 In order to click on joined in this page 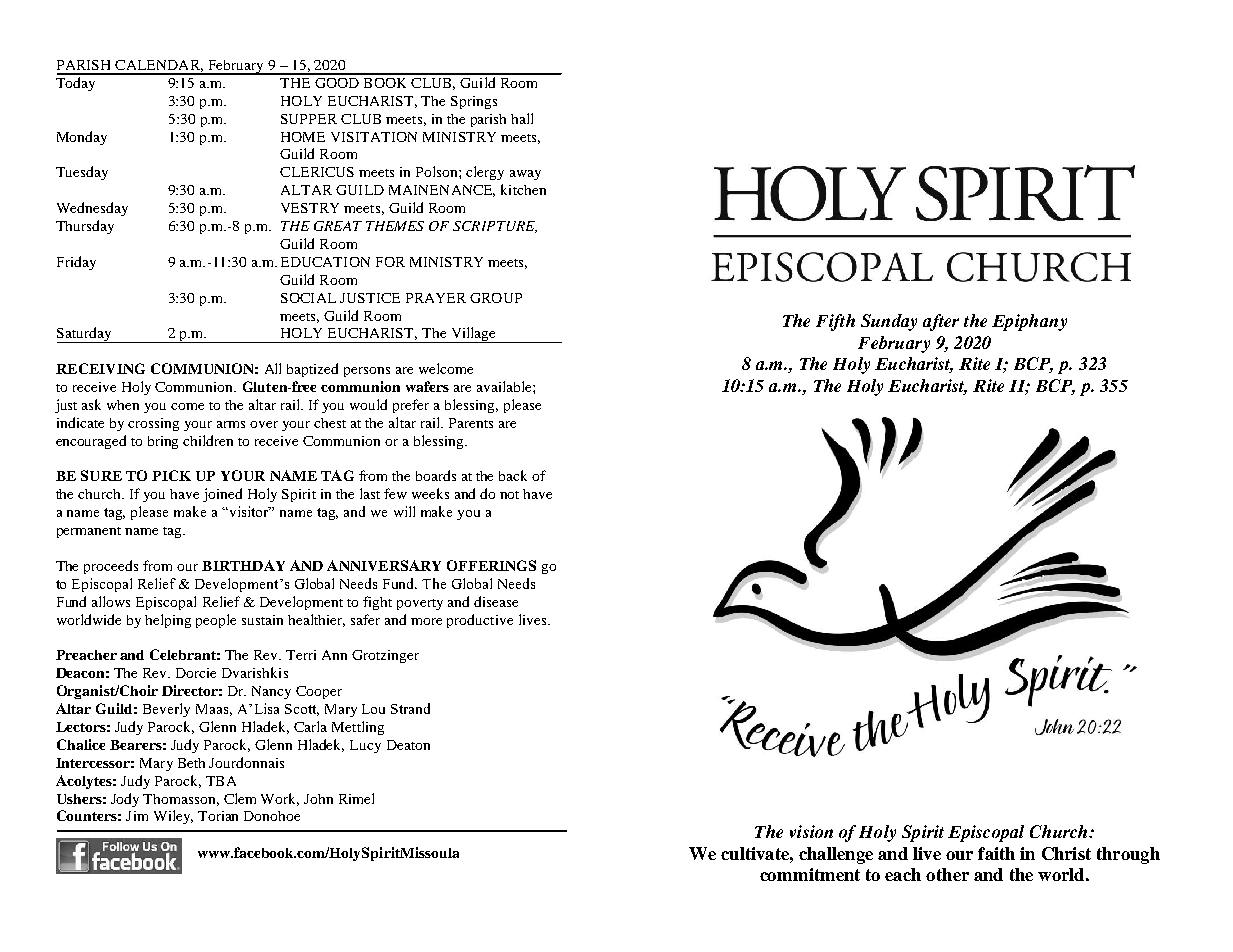, I will do `click(222, 495)`.
